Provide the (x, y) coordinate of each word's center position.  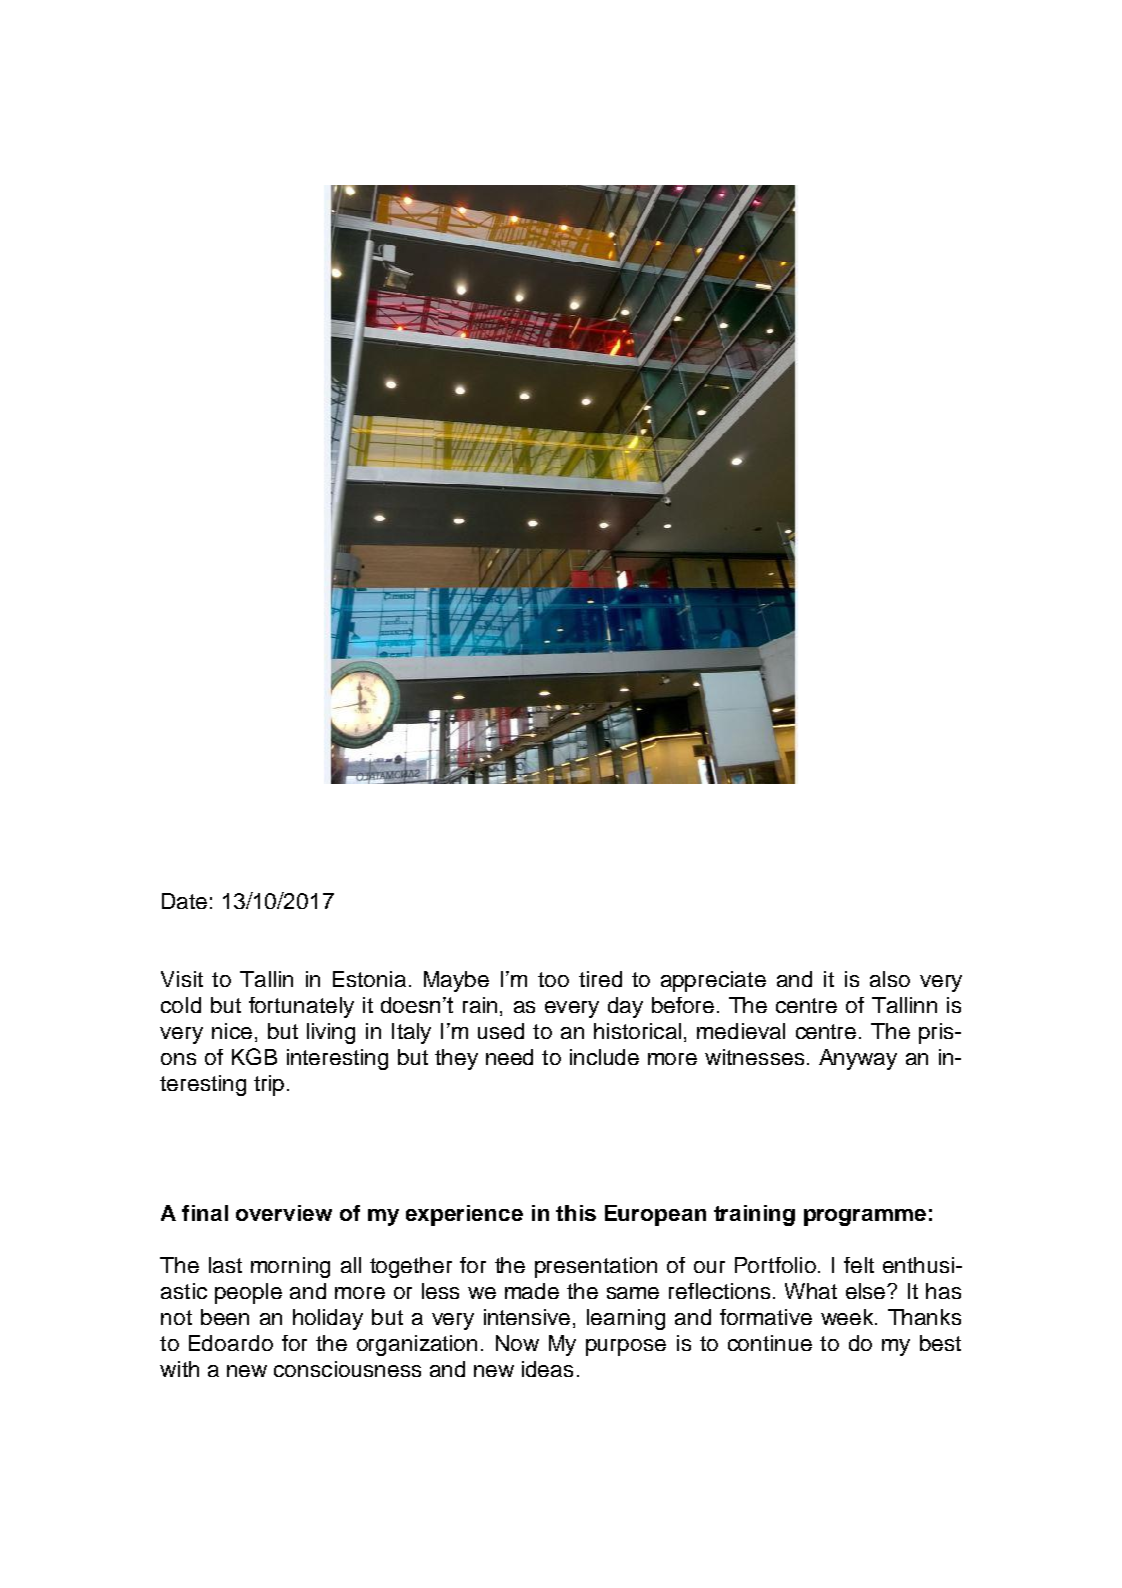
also (890, 979)
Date (184, 901)
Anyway (858, 1059)
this (576, 1213)
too (553, 979)
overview (284, 1213)
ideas (547, 1369)
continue (770, 1343)
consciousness (347, 1369)
